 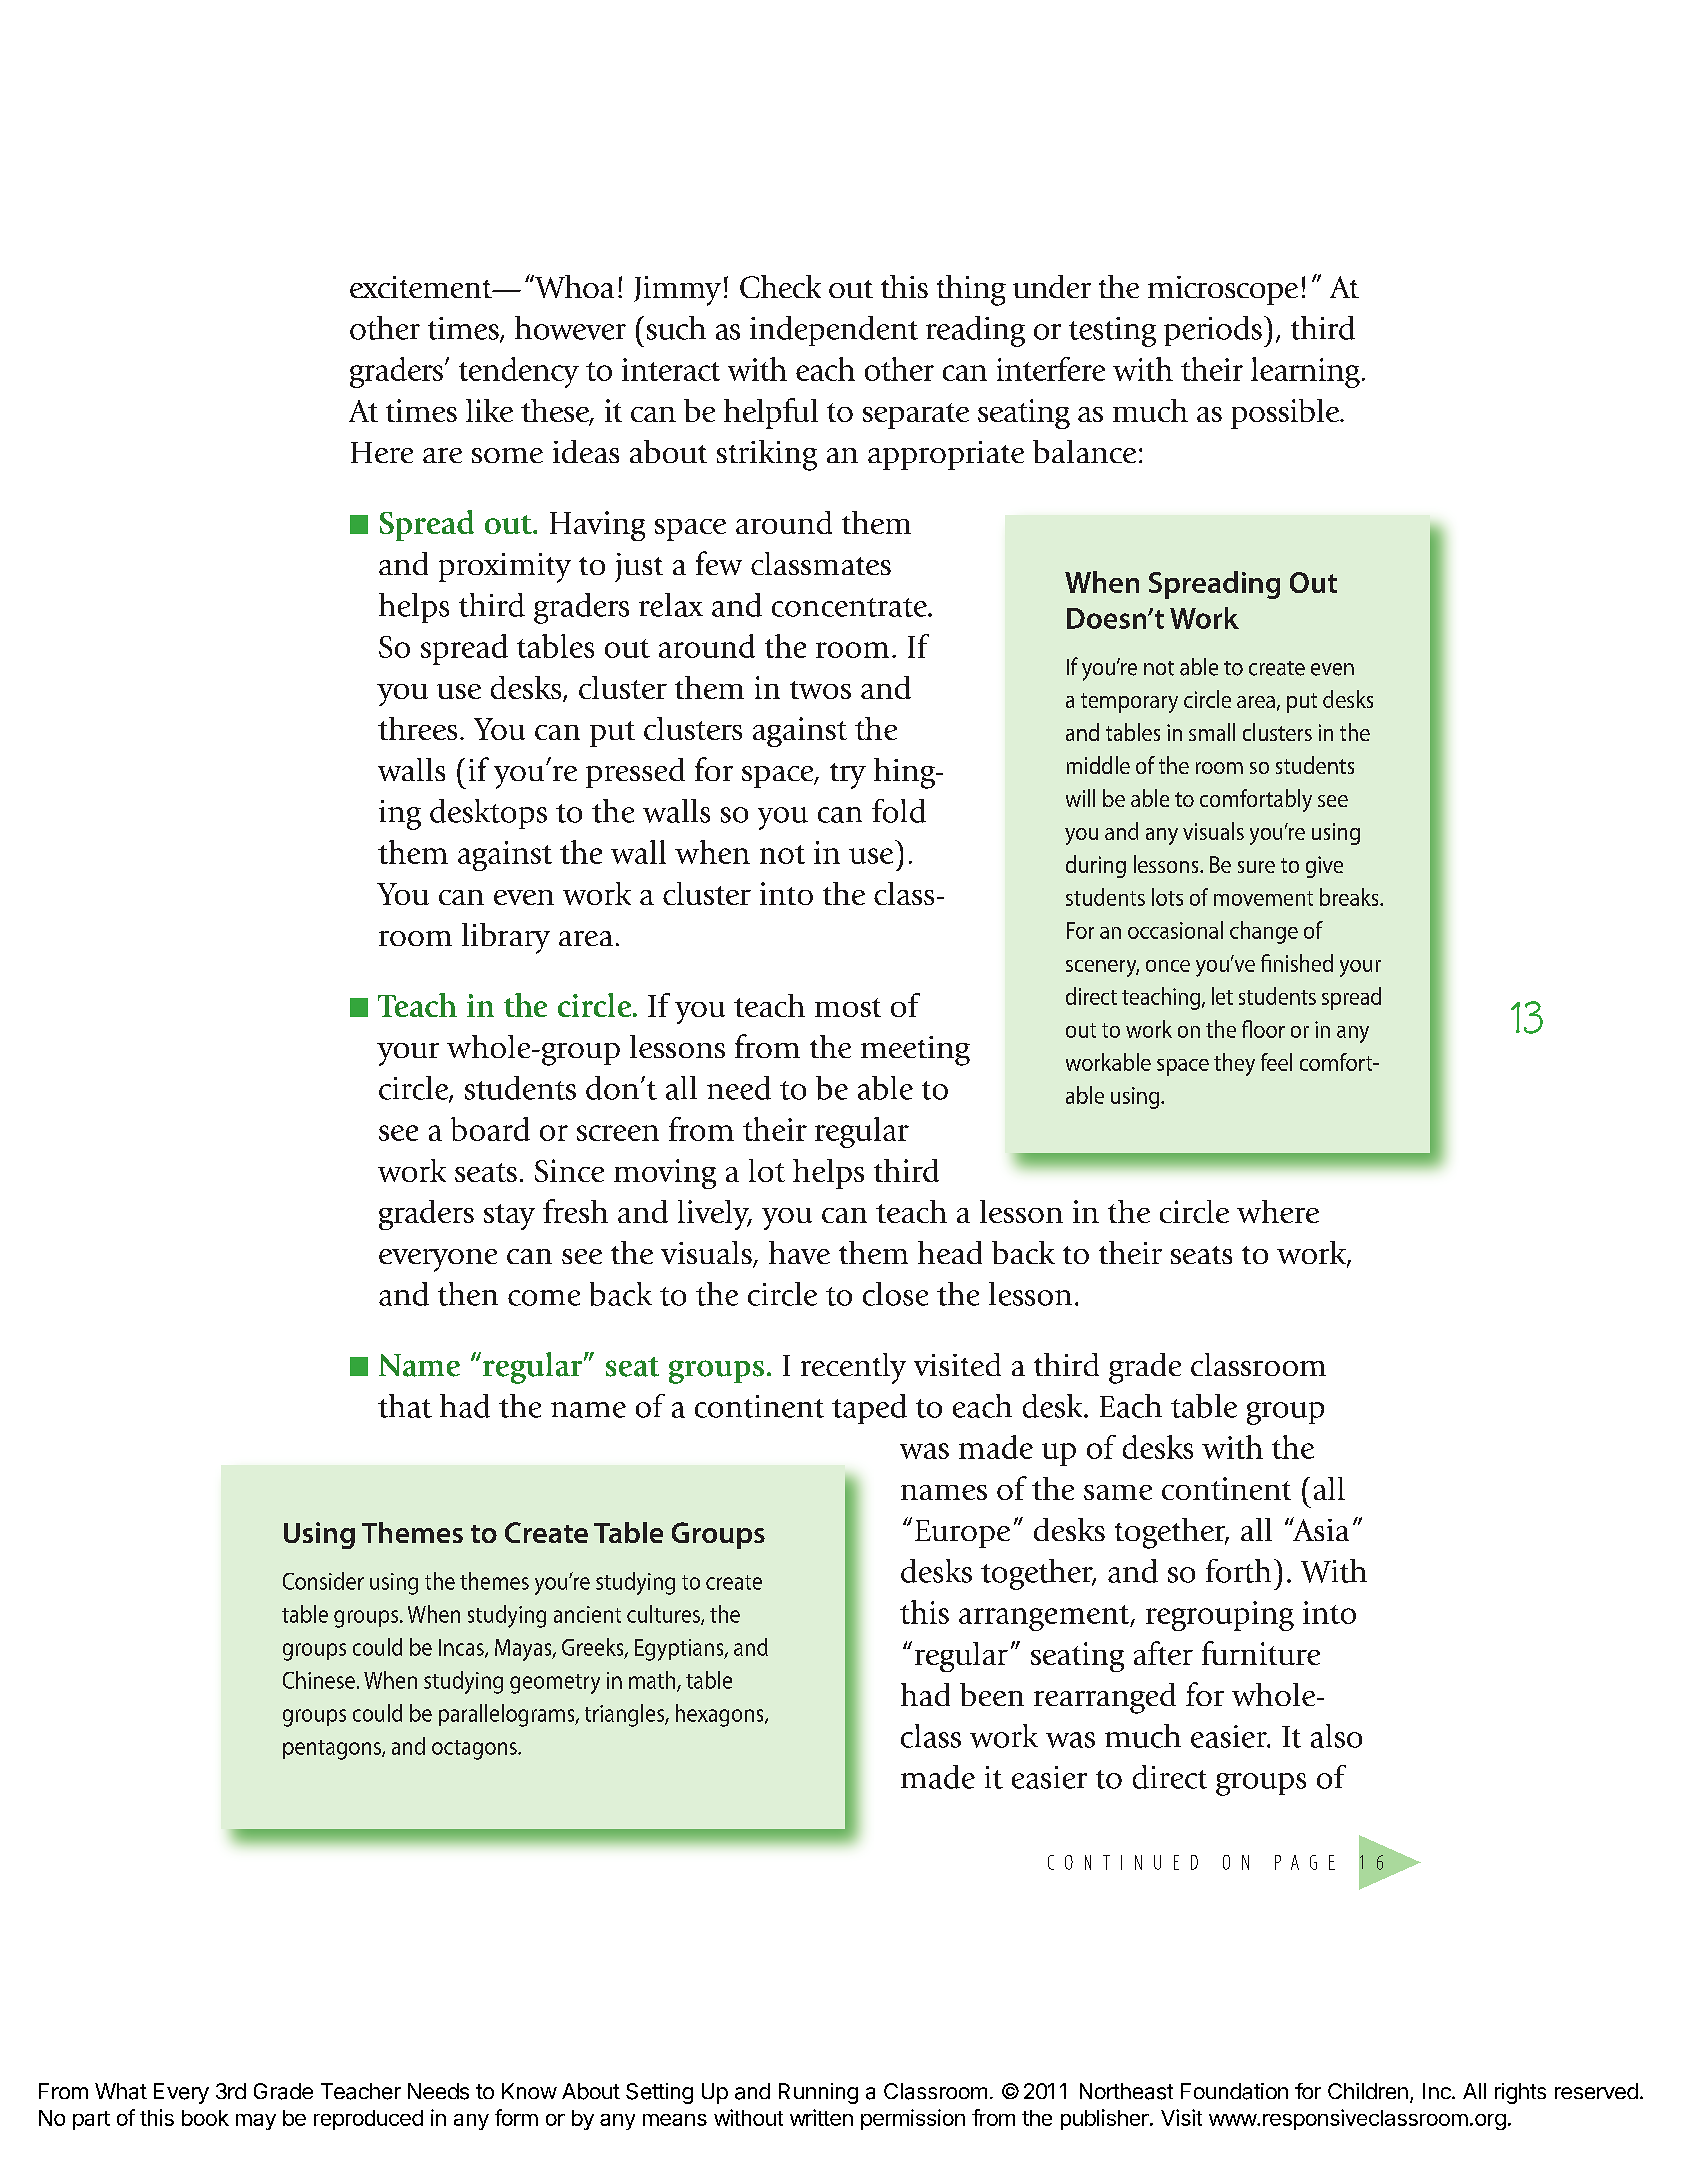 What do you see at coordinates (509, 1217) in the image?
I see `stay` at bounding box center [509, 1217].
